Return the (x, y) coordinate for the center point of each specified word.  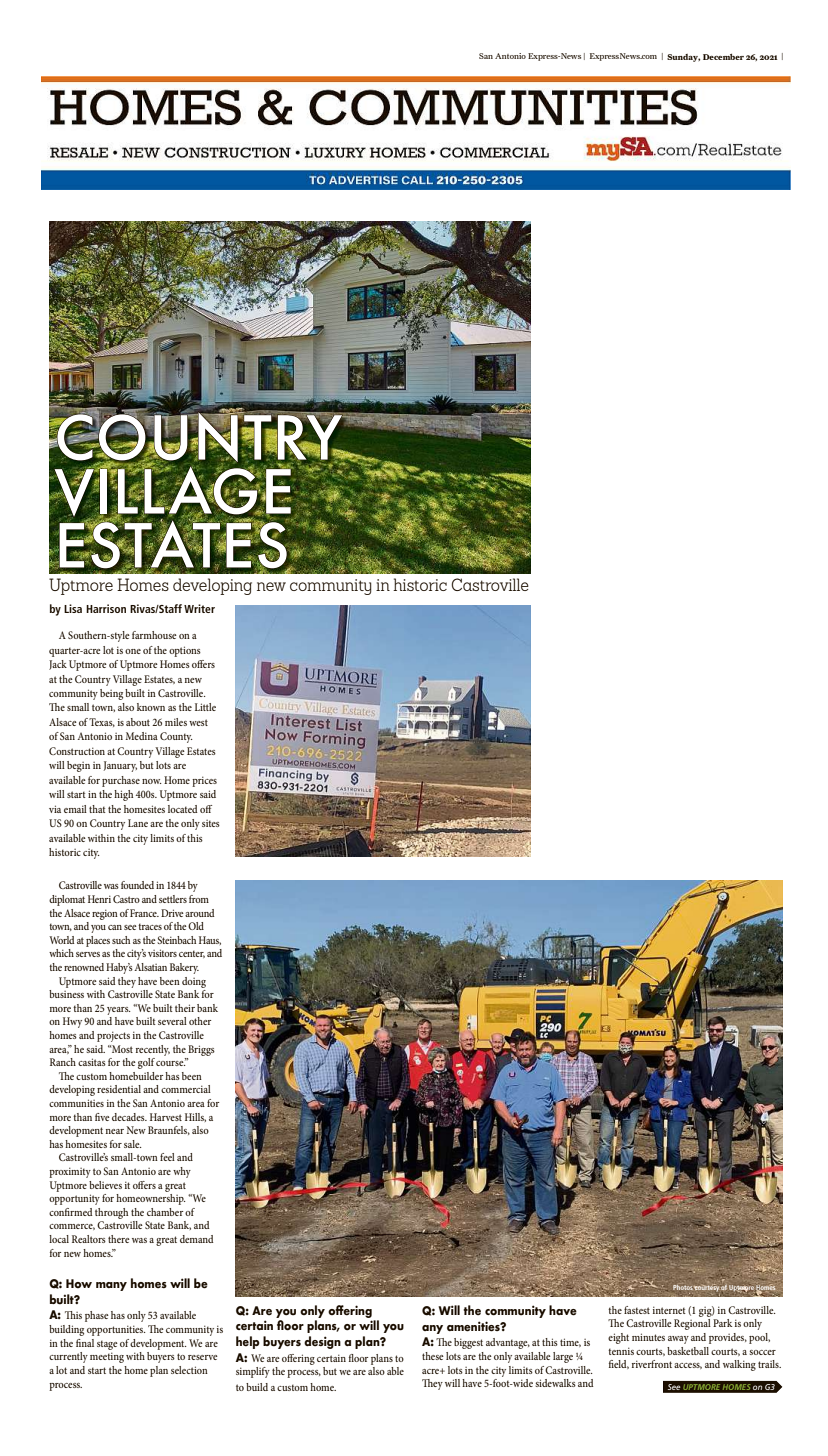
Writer (199, 608)
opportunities (116, 1330)
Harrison (106, 608)
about (138, 722)
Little (205, 707)
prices (204, 781)
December (723, 57)
